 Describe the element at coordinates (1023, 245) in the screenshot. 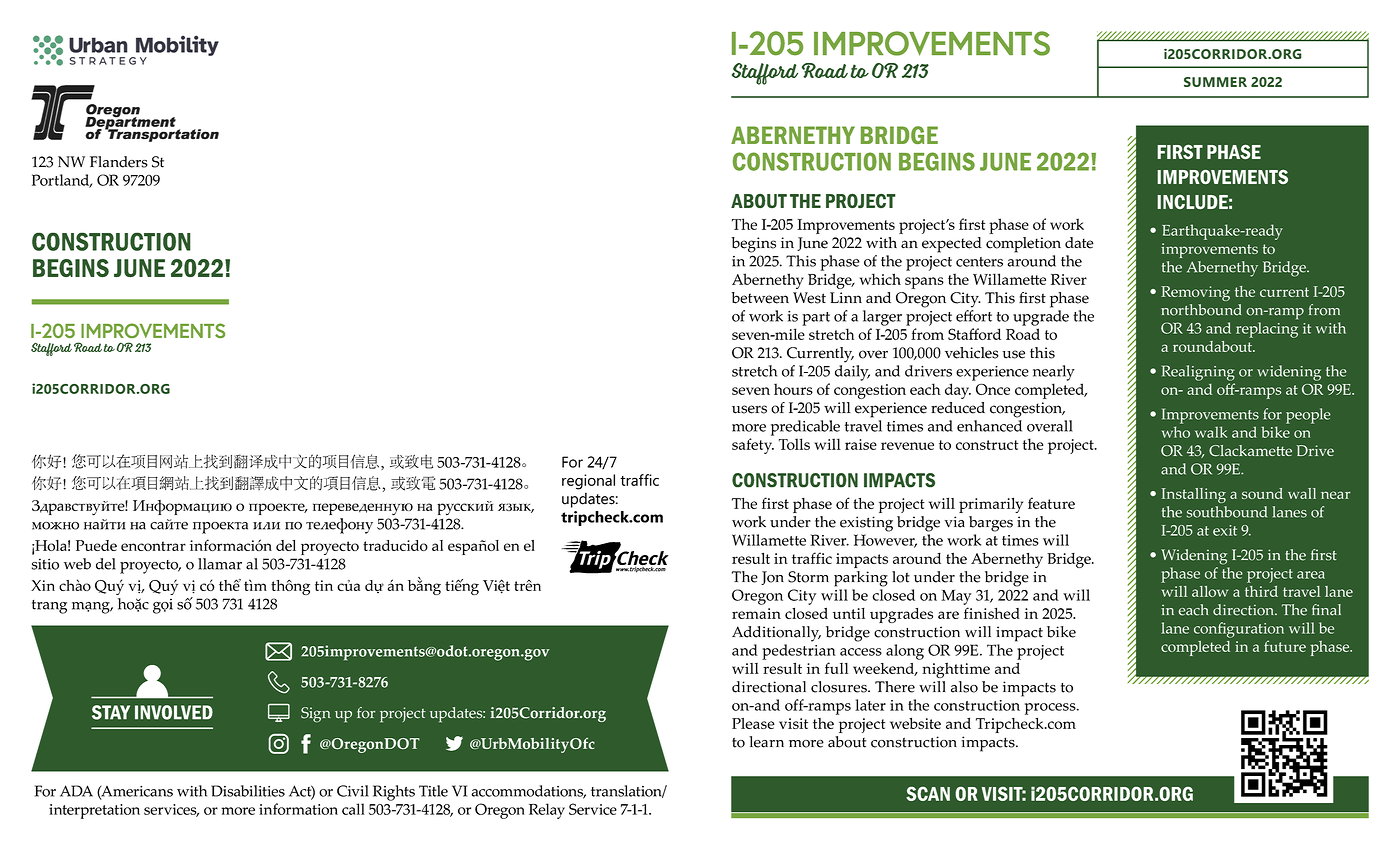

I see `completion` at that location.
